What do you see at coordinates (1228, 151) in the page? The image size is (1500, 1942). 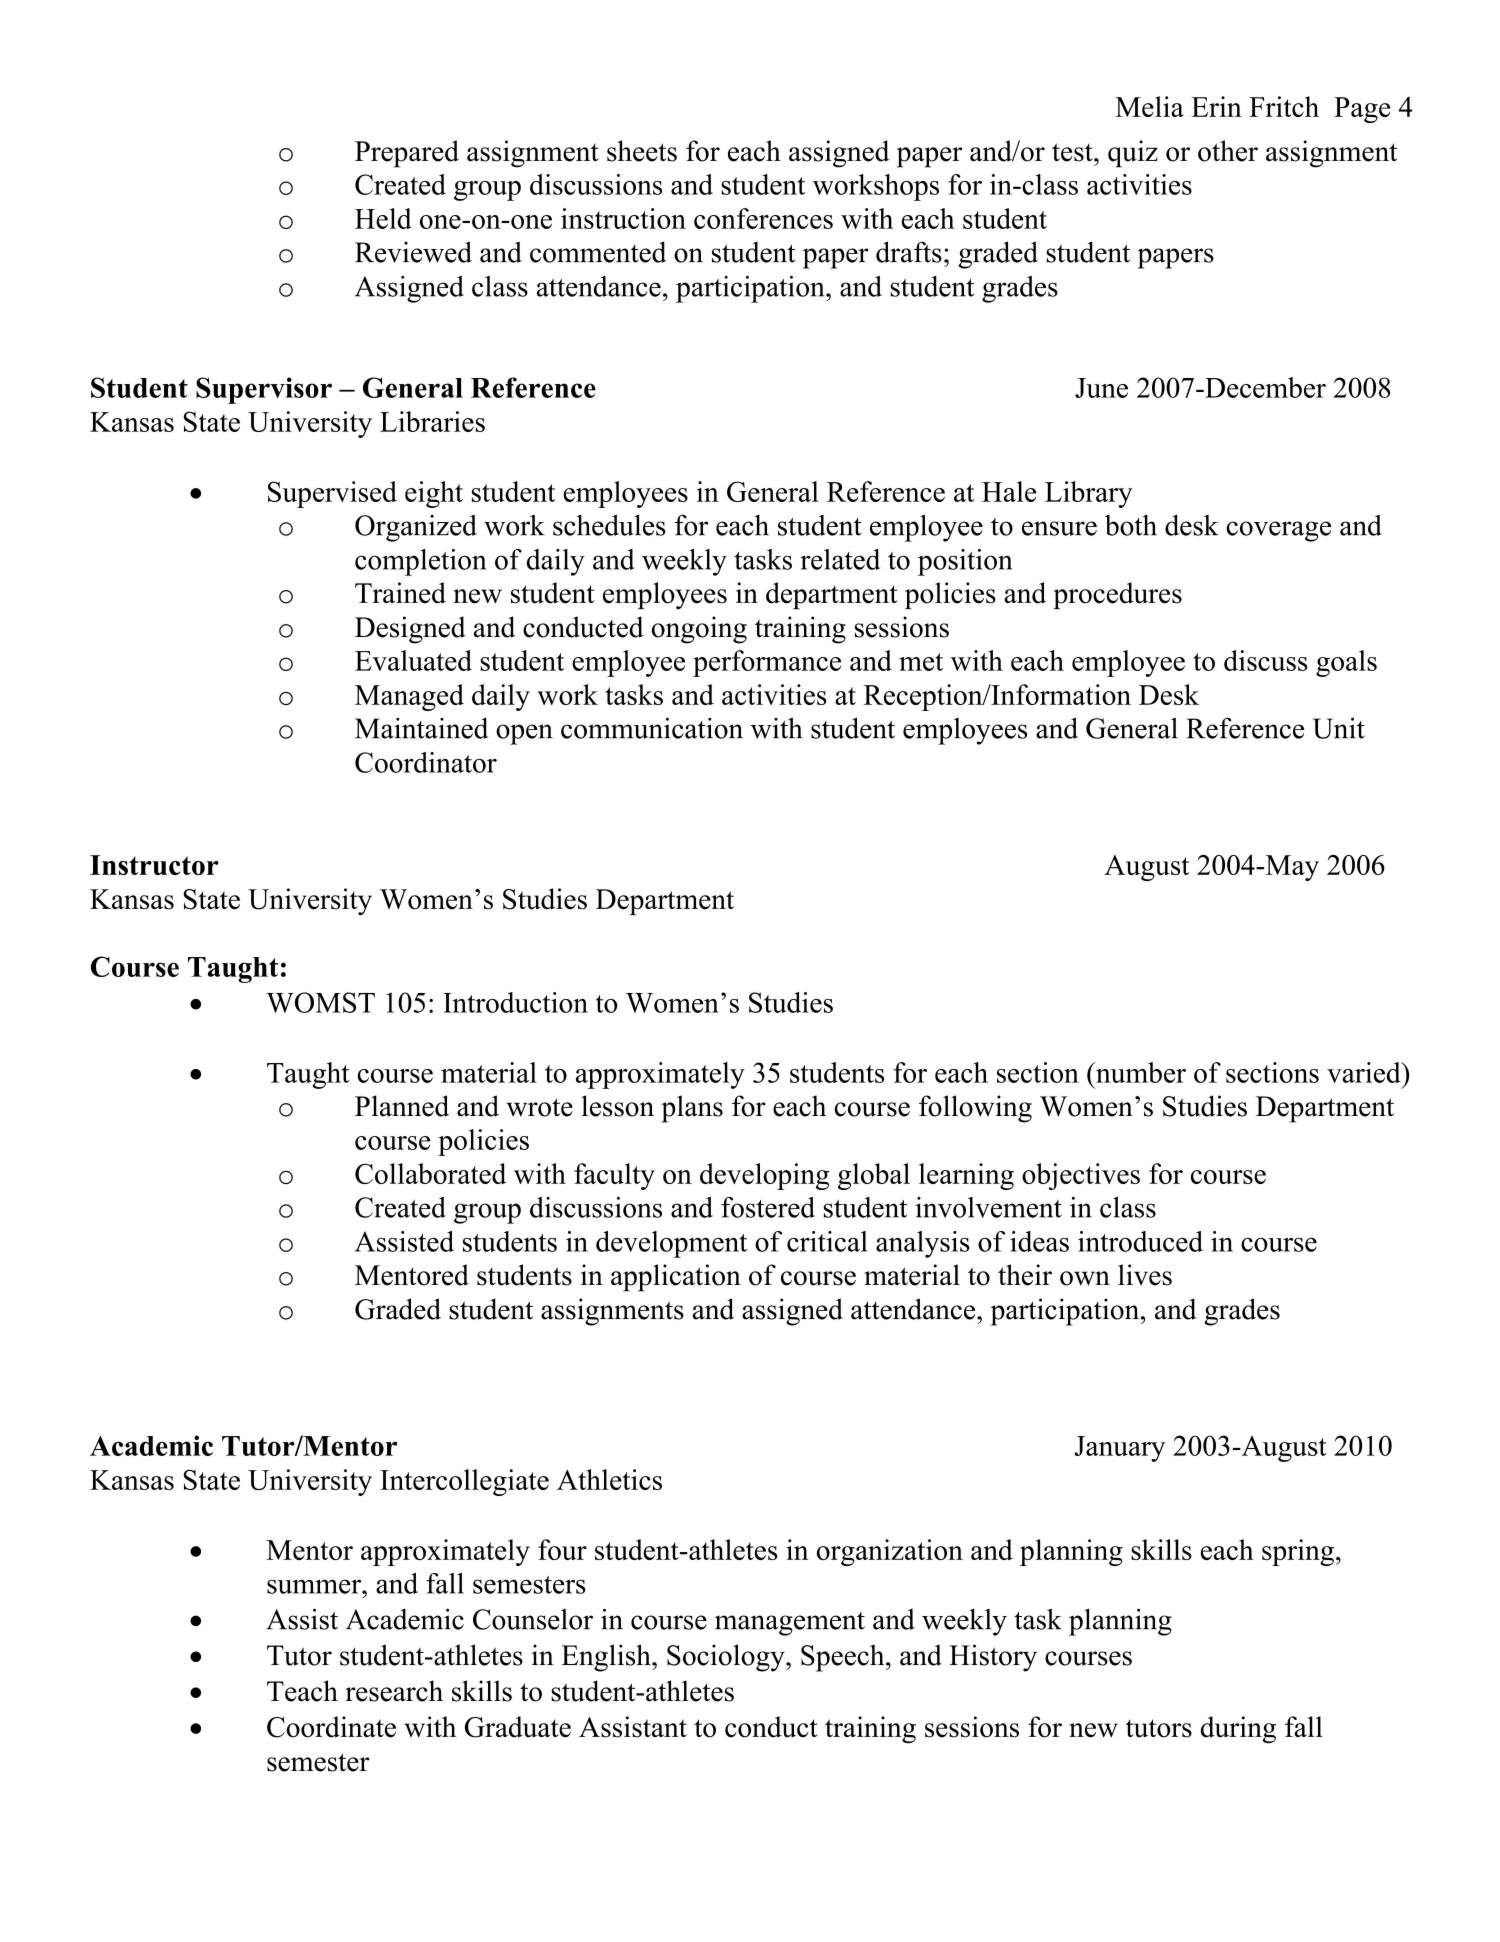 I see `other` at bounding box center [1228, 151].
